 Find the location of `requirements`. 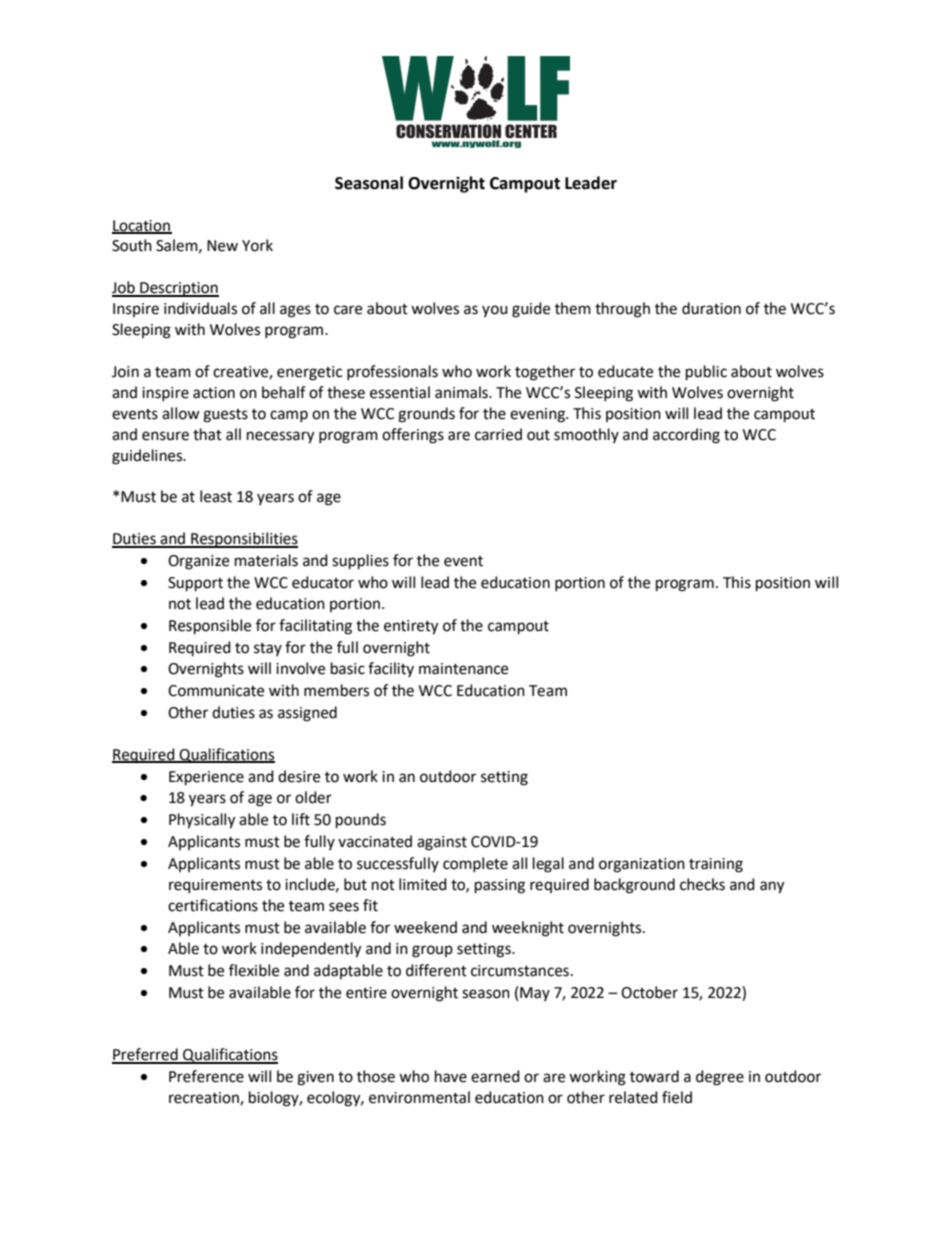

requirements is located at coordinates (215, 886).
